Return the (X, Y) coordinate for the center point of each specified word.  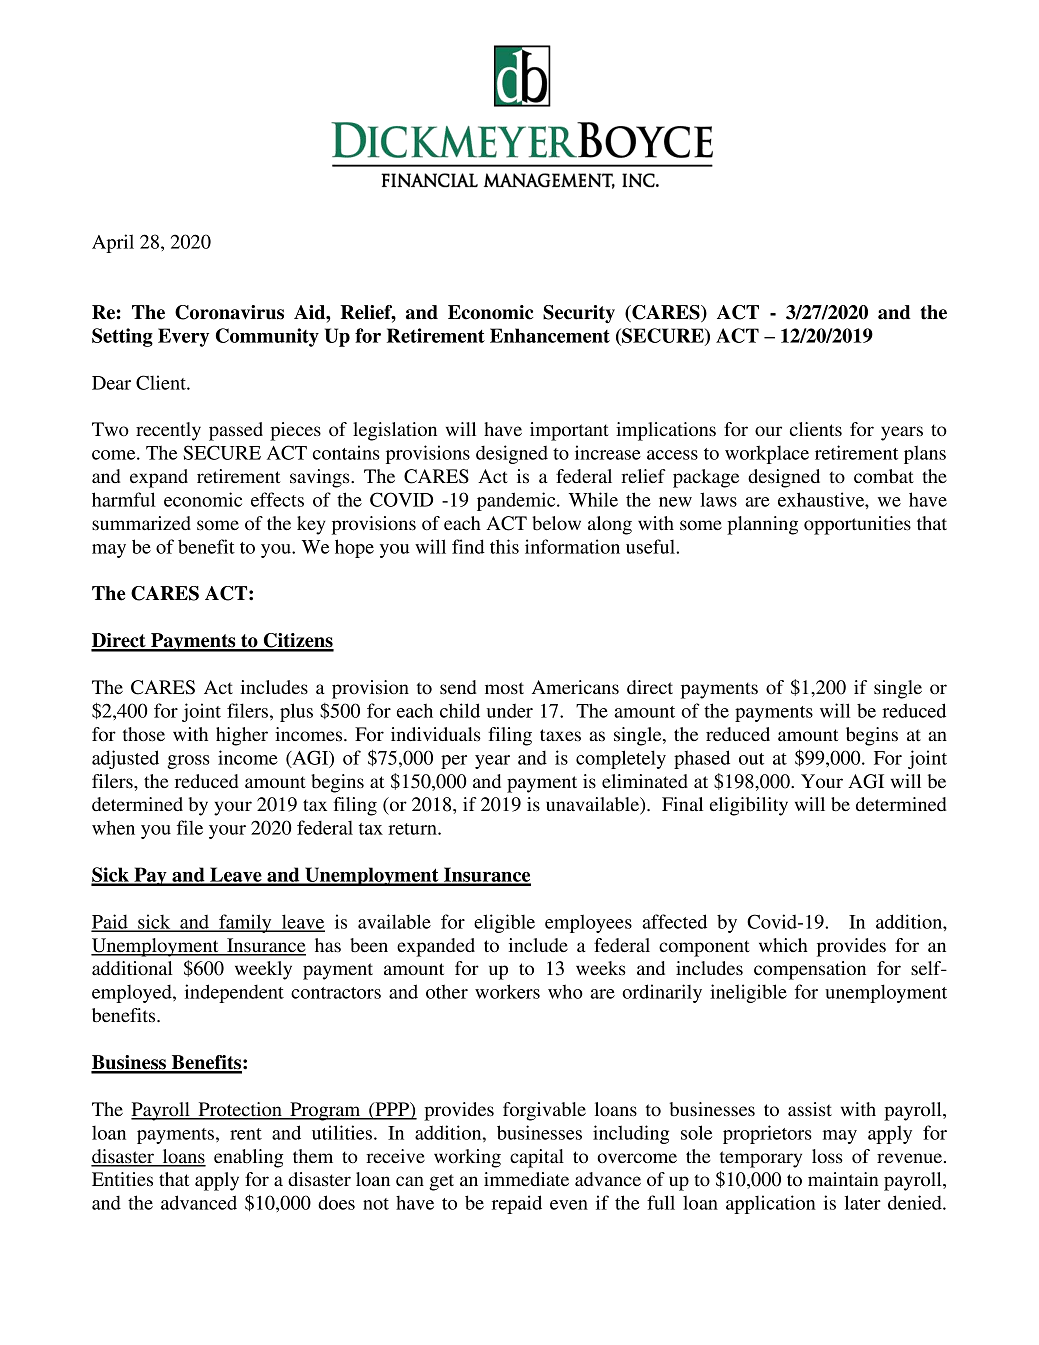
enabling (248, 1158)
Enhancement (550, 335)
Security (579, 314)
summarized (141, 523)
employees (588, 923)
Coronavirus (229, 312)
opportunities (857, 525)
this (504, 546)
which (783, 945)
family (245, 923)
